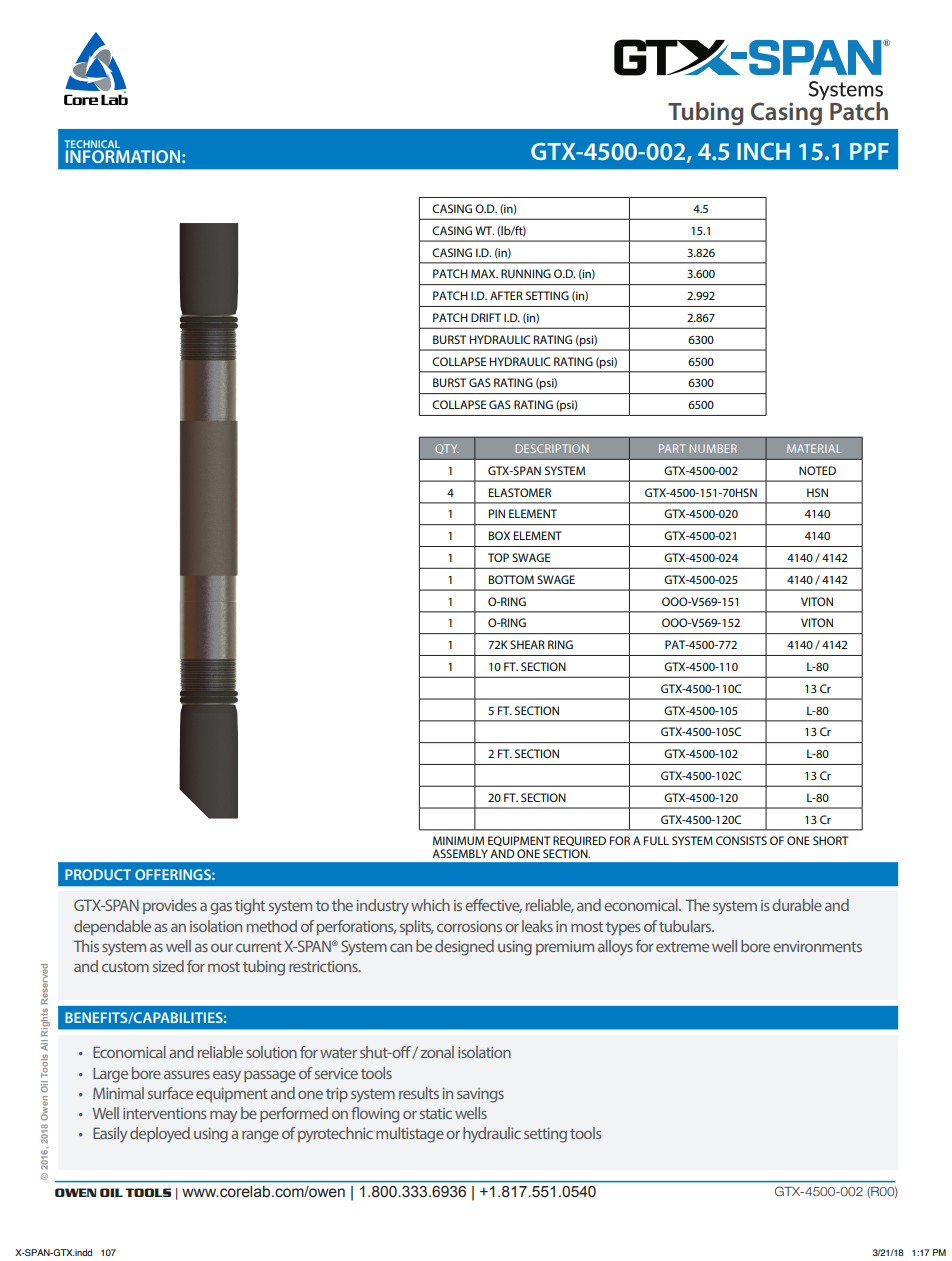 The image size is (952, 1261). What do you see at coordinates (164, 1113) in the screenshot?
I see `interventions` at bounding box center [164, 1113].
